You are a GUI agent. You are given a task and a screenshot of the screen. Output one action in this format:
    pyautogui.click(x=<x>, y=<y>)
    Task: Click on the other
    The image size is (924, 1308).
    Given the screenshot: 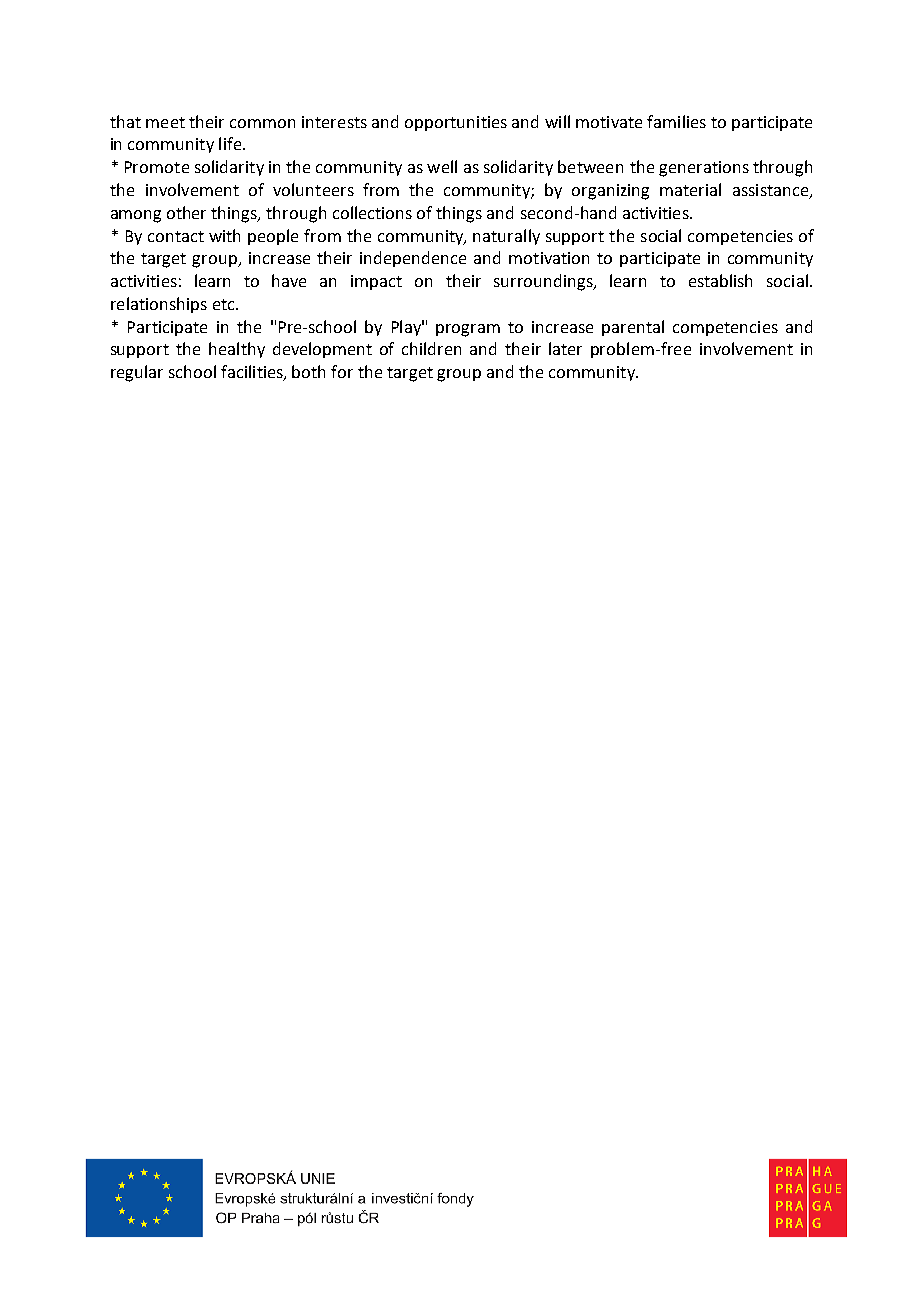 What is the action you would take?
    pyautogui.click(x=186, y=212)
